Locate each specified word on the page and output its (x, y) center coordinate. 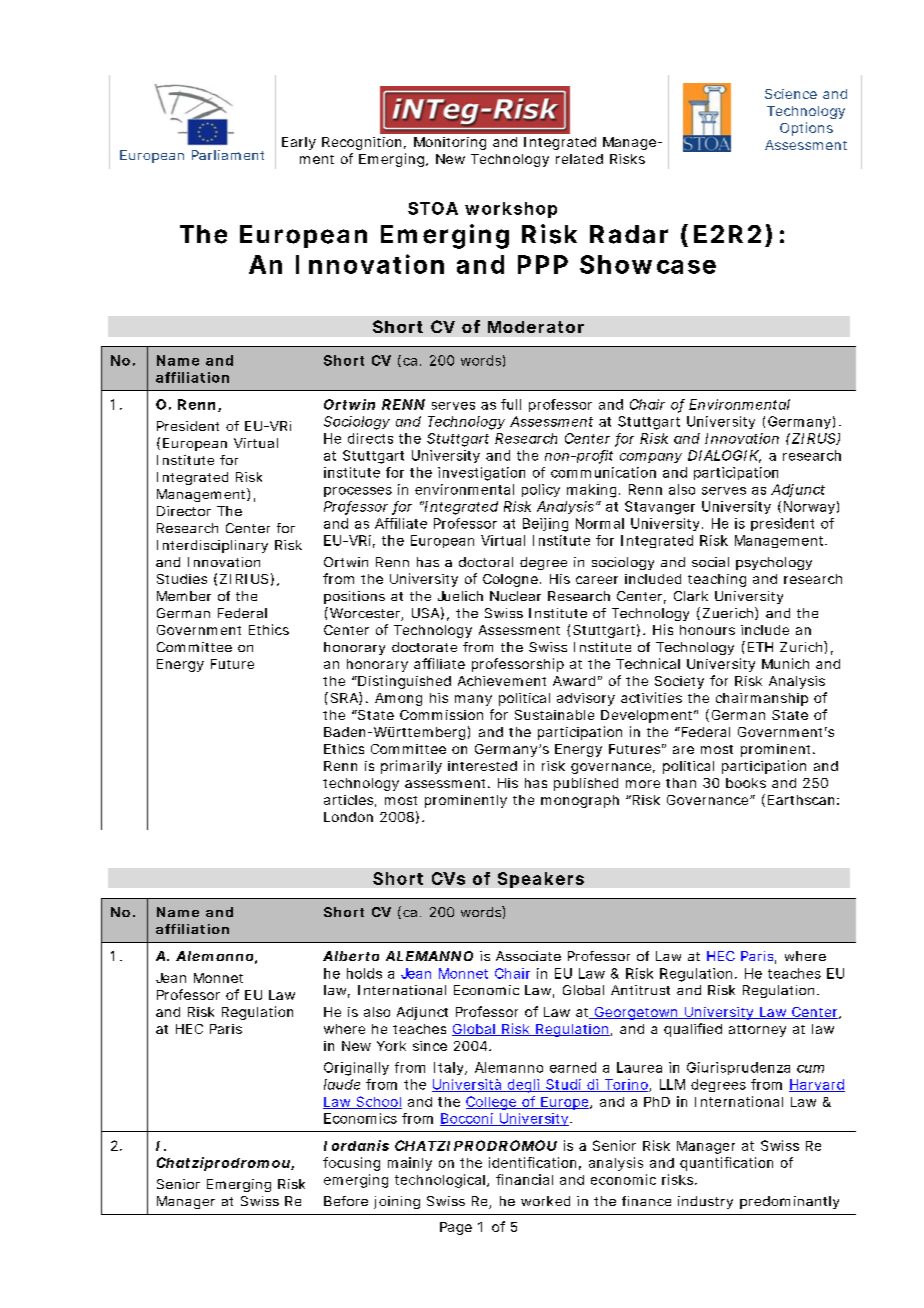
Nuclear (515, 596)
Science (791, 94)
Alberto (351, 956)
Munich (785, 663)
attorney (757, 1031)
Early (299, 143)
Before (346, 1201)
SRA (344, 698)
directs (370, 438)
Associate (528, 956)
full (511, 404)
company (651, 458)
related (579, 159)
